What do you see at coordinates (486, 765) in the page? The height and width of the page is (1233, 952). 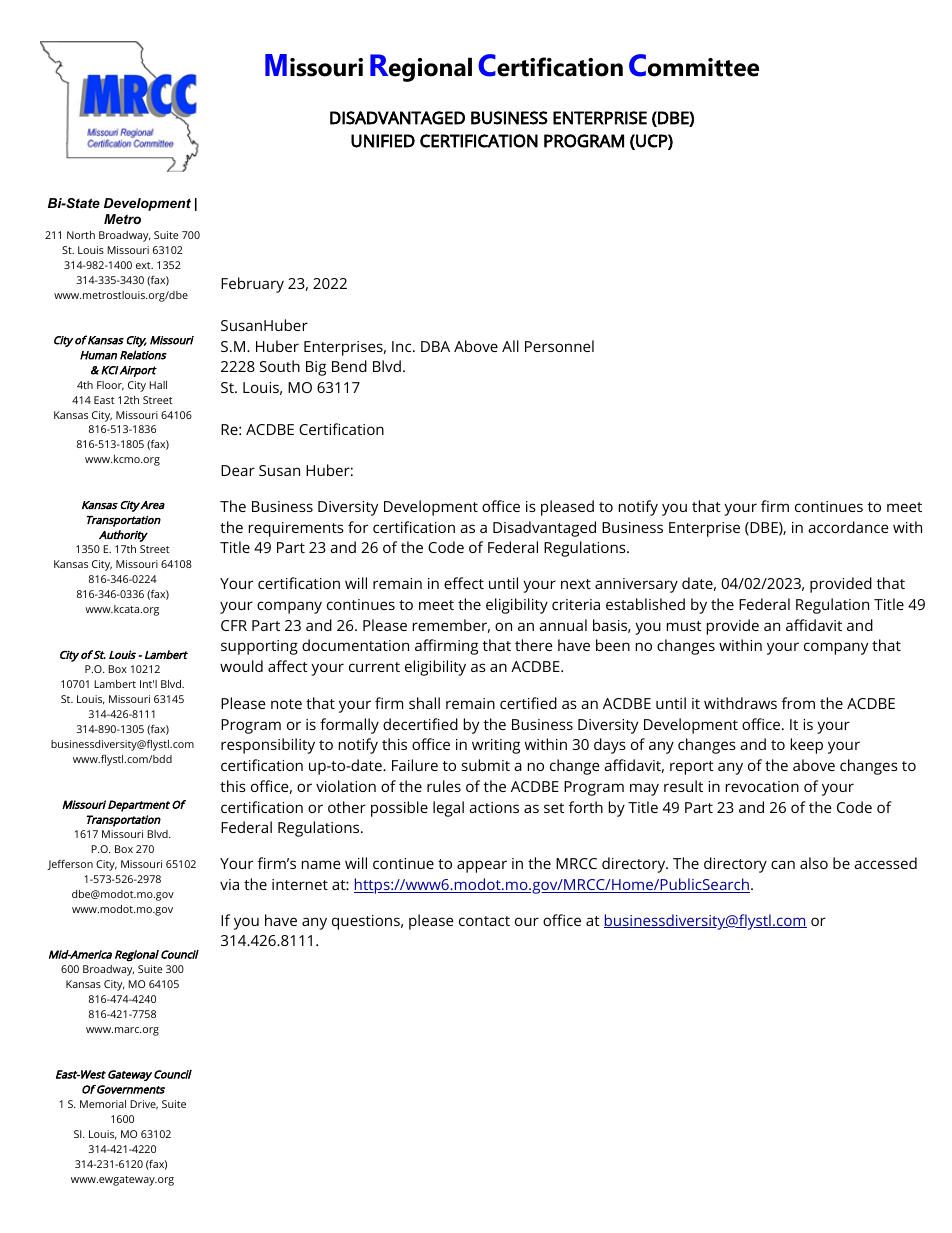 I see `submit` at bounding box center [486, 765].
